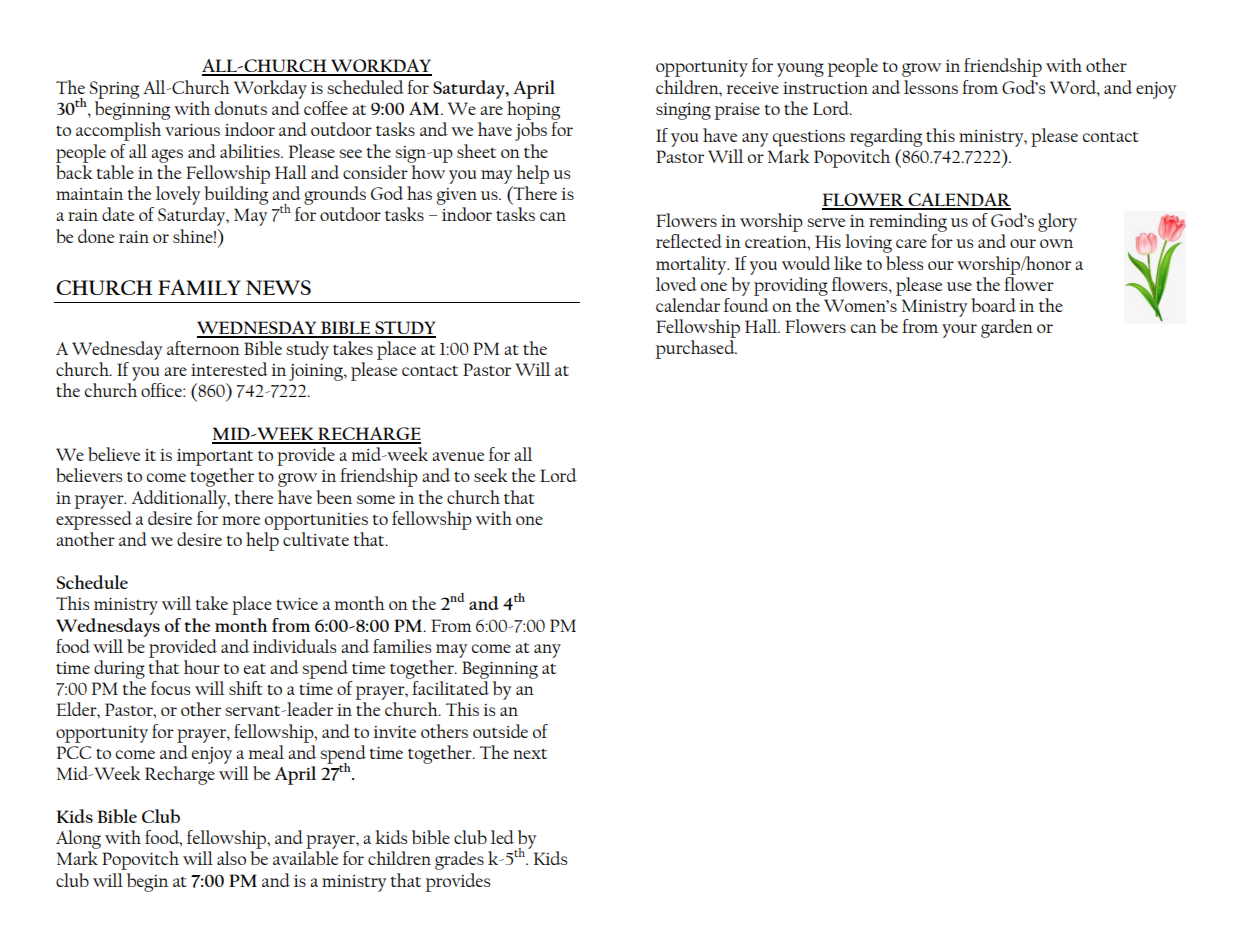 The height and width of the screenshot is (952, 1233). What do you see at coordinates (231, 858) in the screenshot?
I see `also` at bounding box center [231, 858].
